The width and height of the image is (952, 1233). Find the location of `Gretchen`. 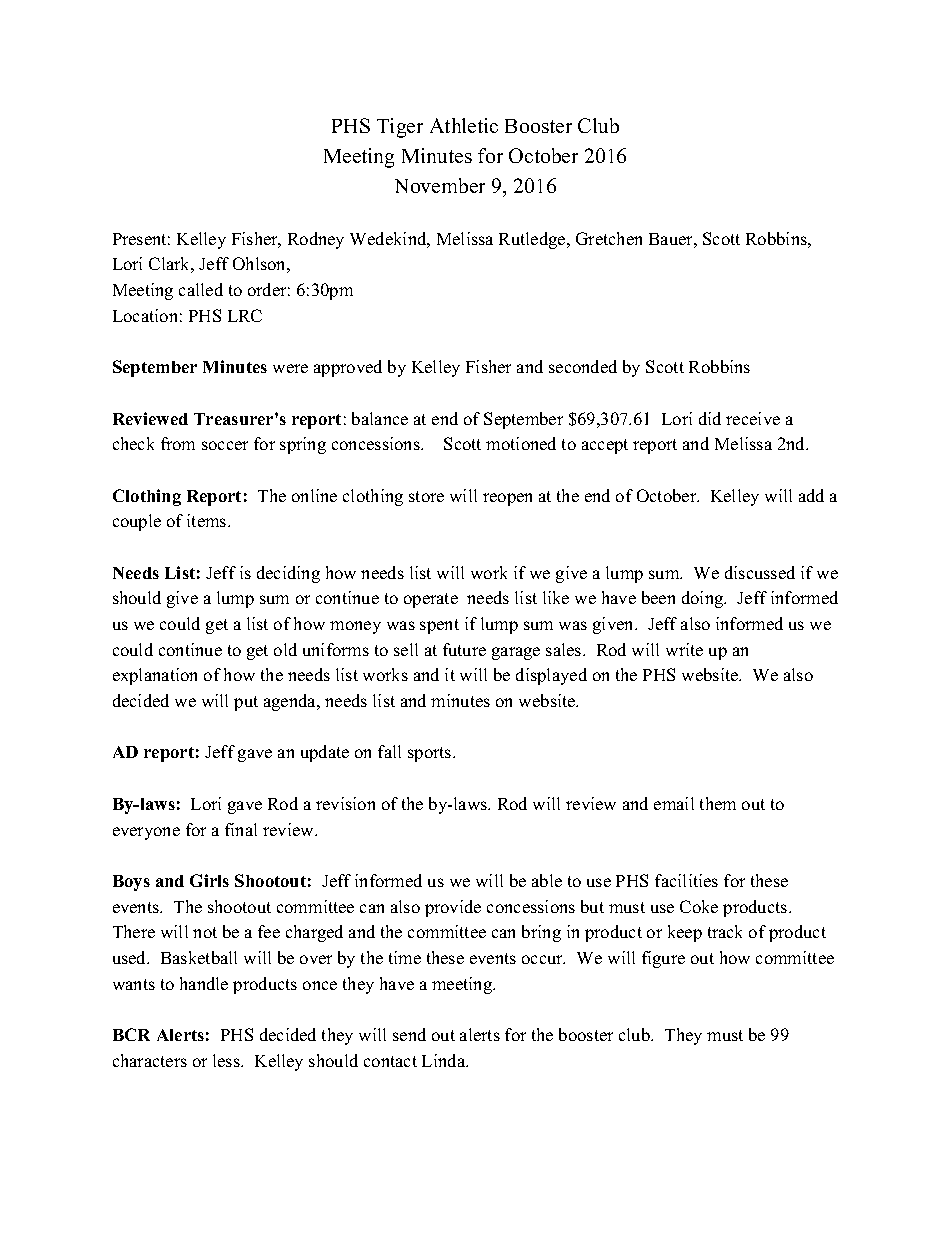

Gretchen is located at coordinates (609, 238).
